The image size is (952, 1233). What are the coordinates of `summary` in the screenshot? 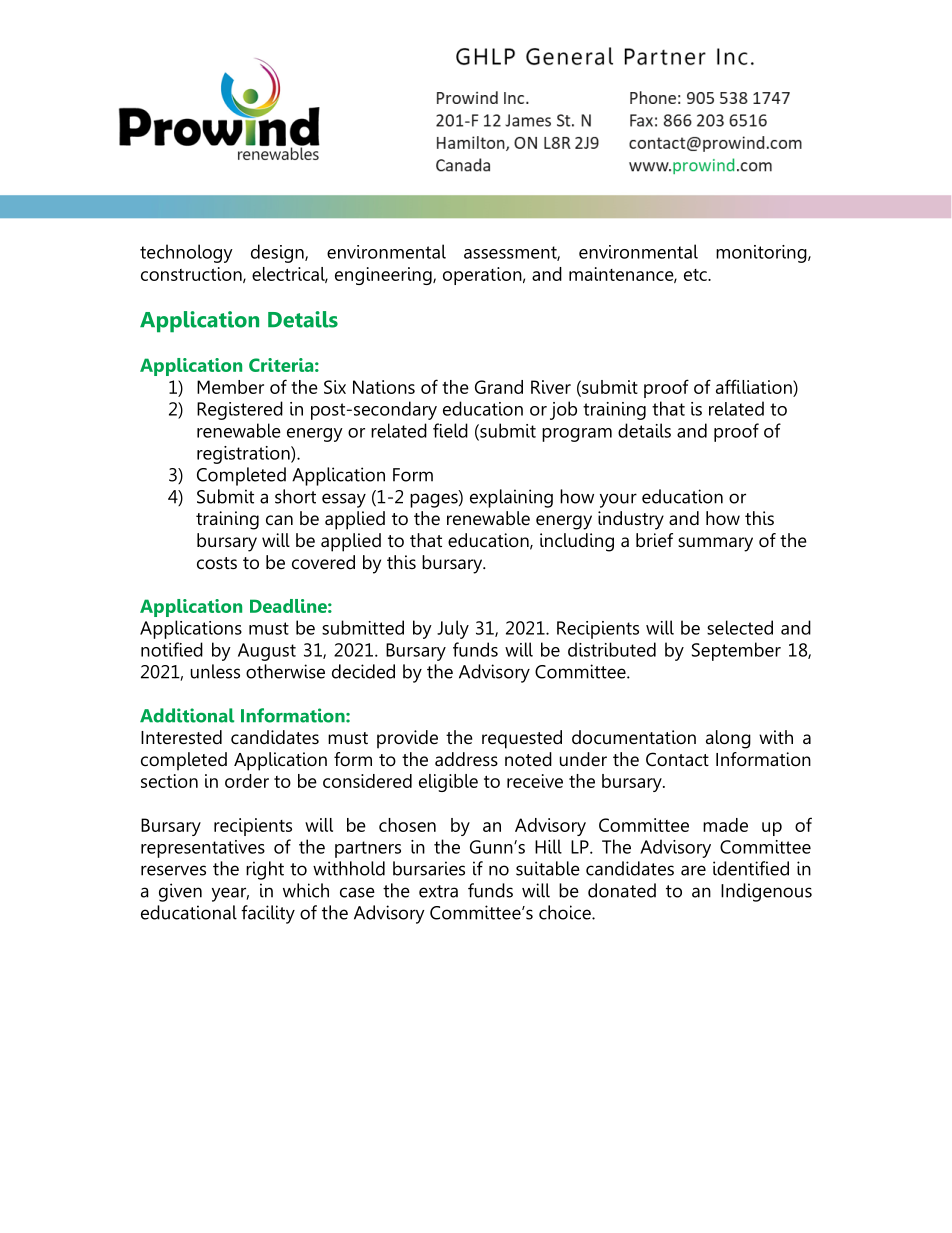 It's located at (715, 544).
